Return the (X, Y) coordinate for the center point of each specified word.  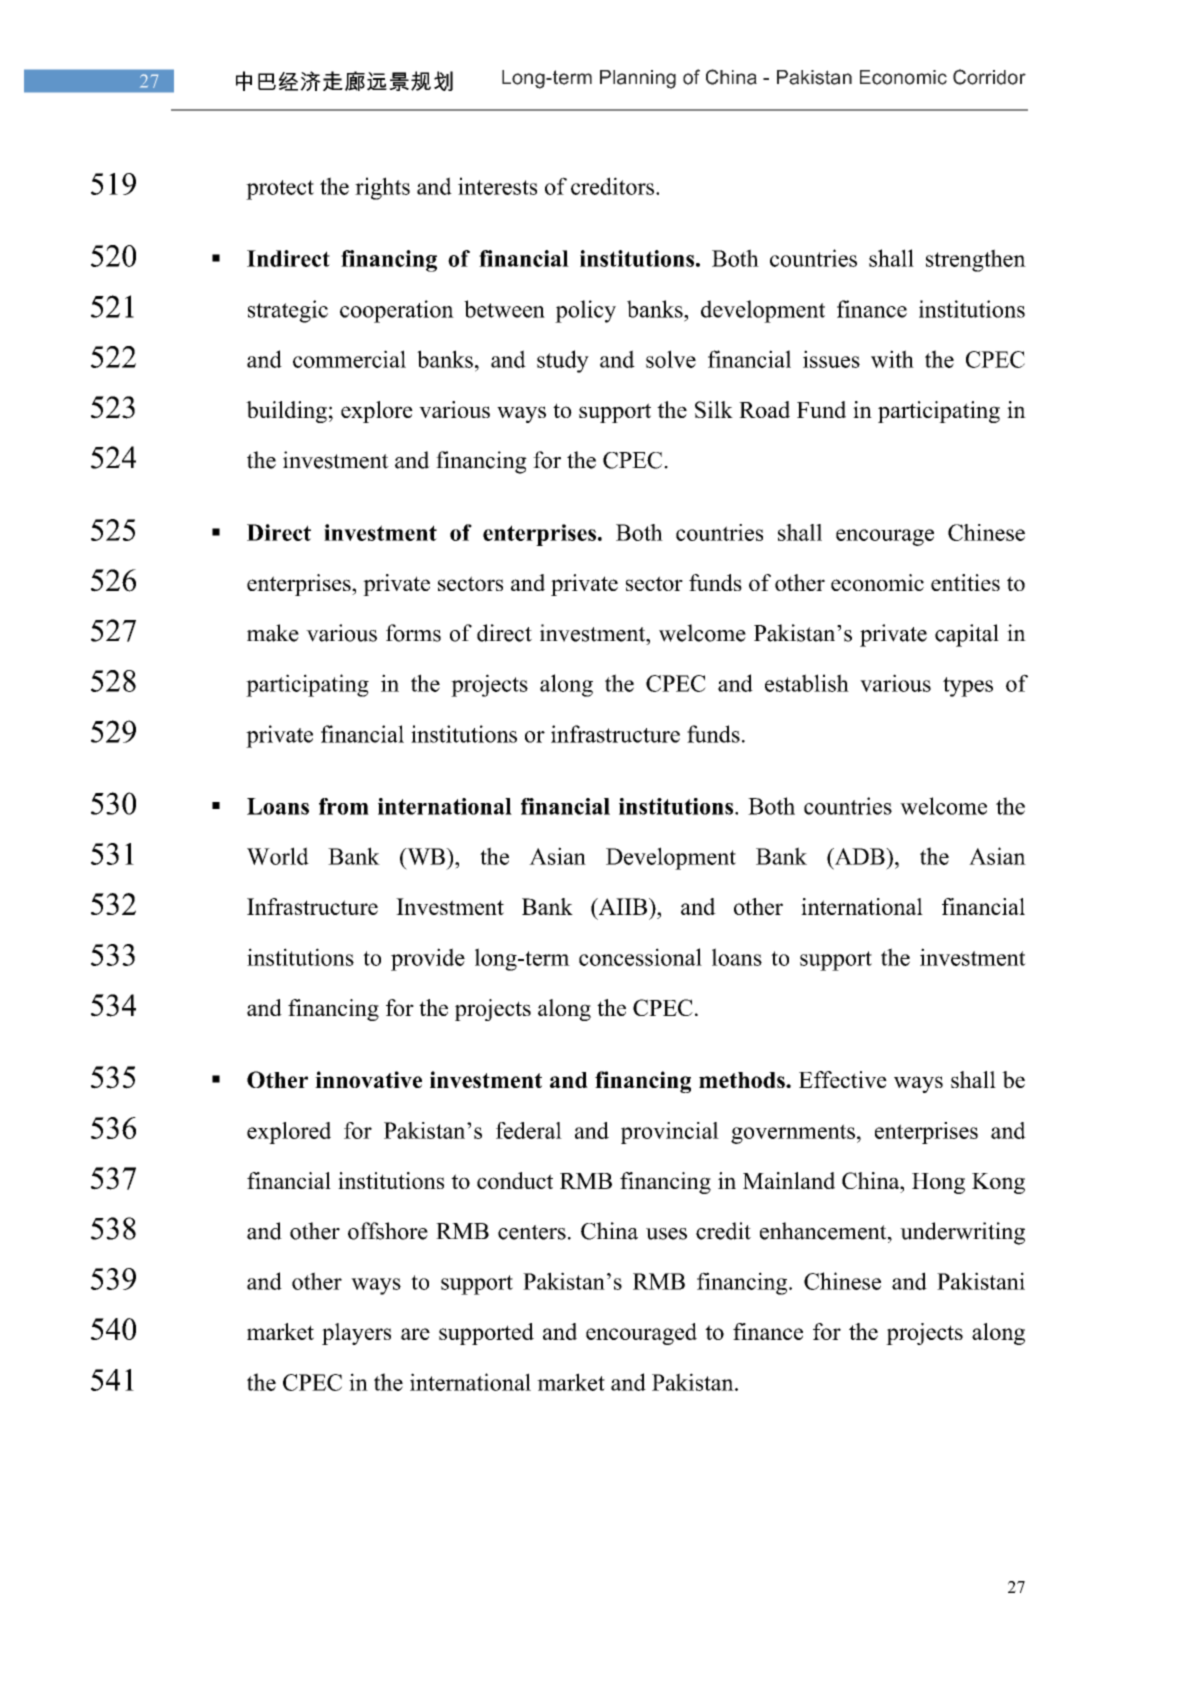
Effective (843, 1079)
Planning (638, 79)
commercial (349, 359)
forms (413, 633)
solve (671, 359)
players (356, 1334)
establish (807, 683)
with (892, 359)
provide (428, 959)
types (968, 687)
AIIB (621, 906)
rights (382, 188)
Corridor (989, 77)
